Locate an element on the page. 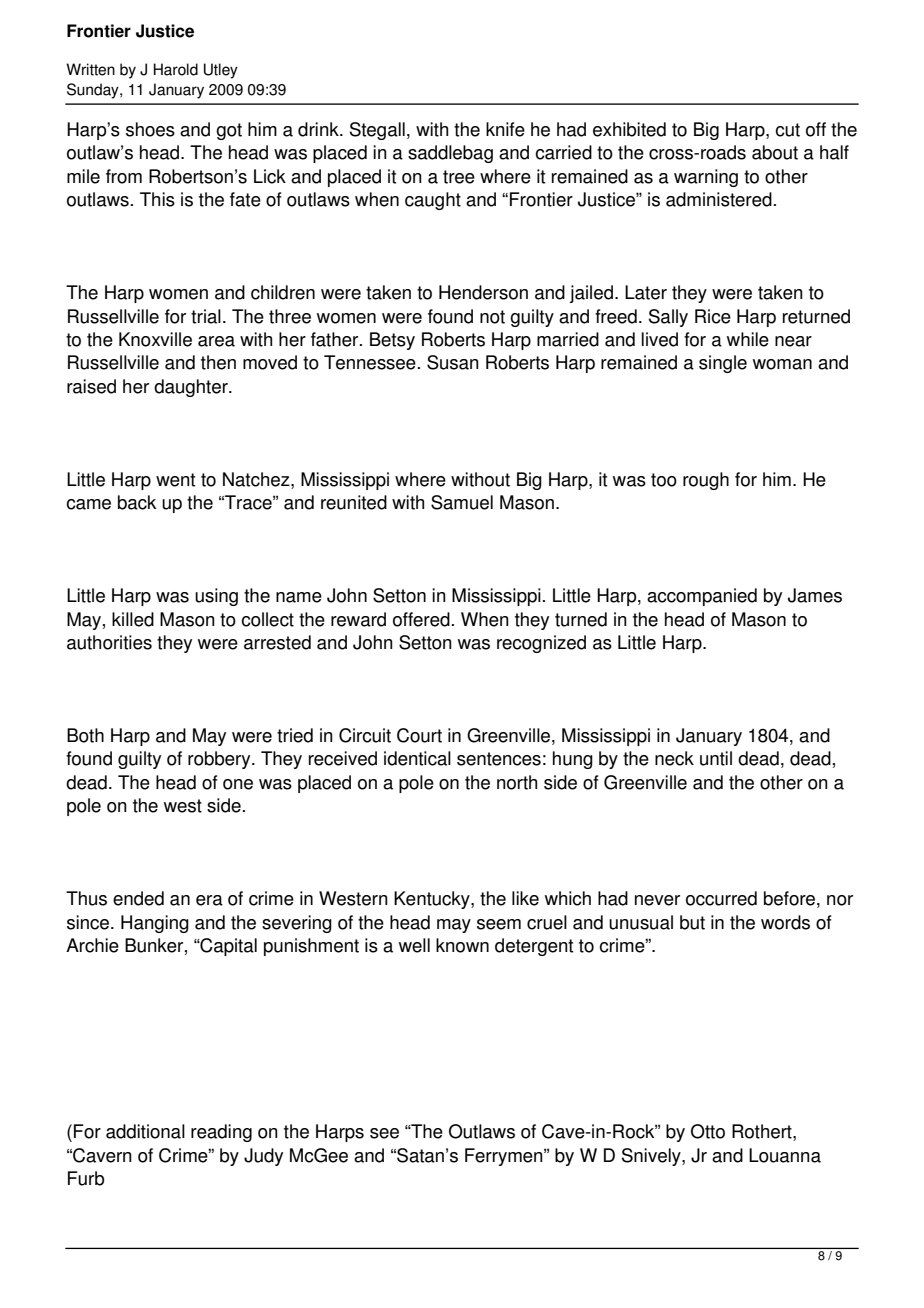 The image size is (924, 1308). cut is located at coordinates (787, 130).
